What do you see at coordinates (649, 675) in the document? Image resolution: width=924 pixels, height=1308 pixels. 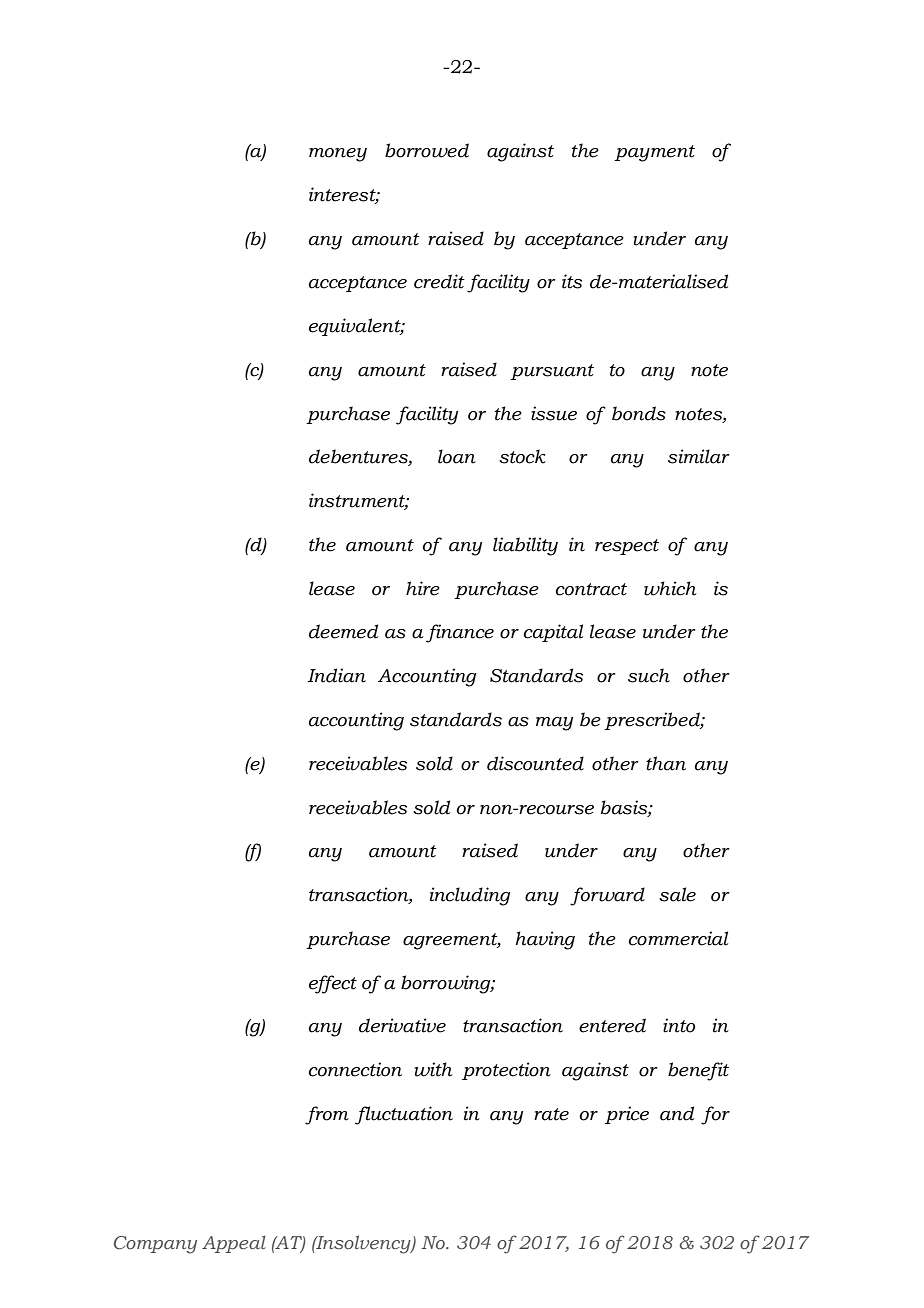 I see `such` at bounding box center [649, 675].
